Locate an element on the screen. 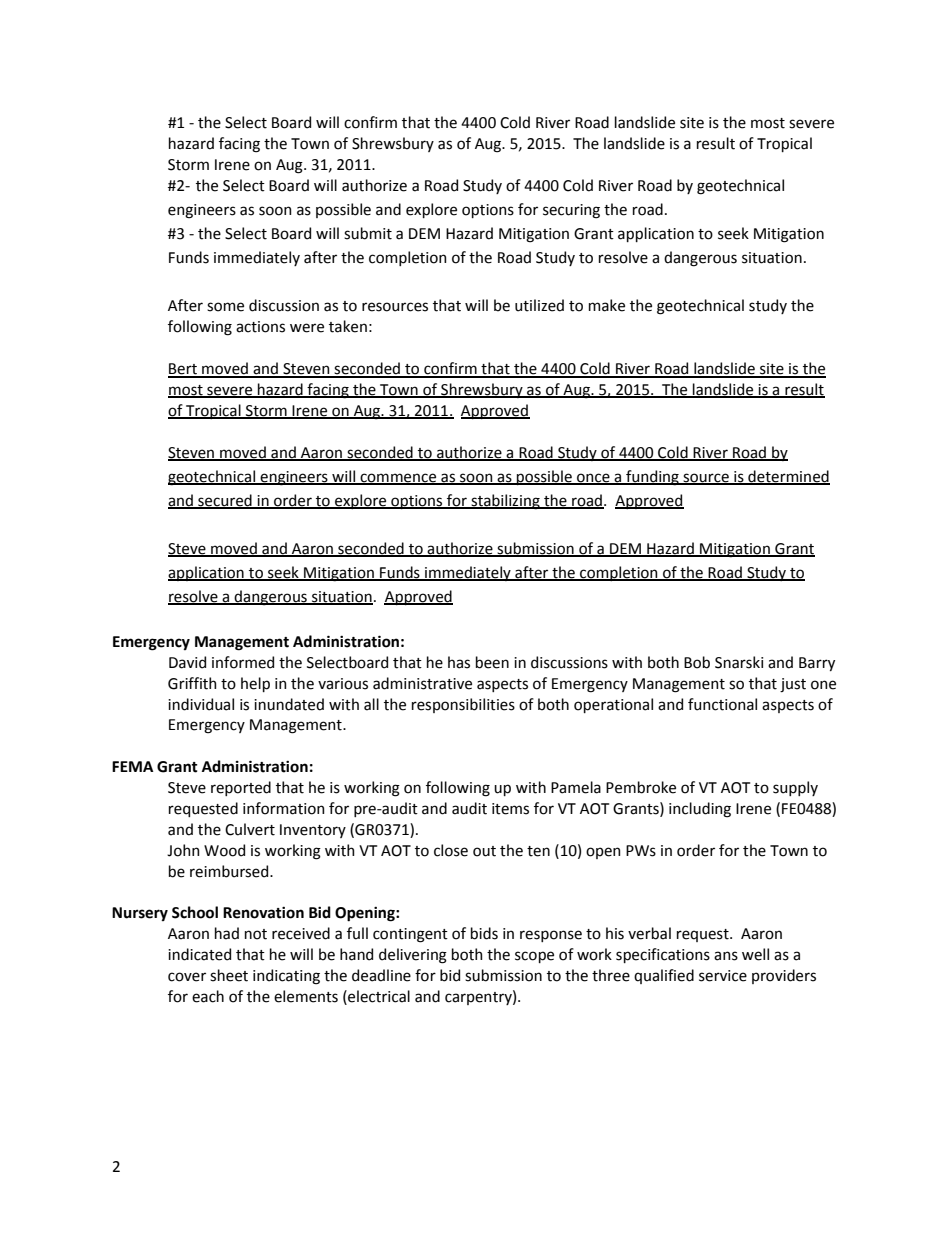 Image resolution: width=952 pixels, height=1233 pixels. make is located at coordinates (607, 305).
